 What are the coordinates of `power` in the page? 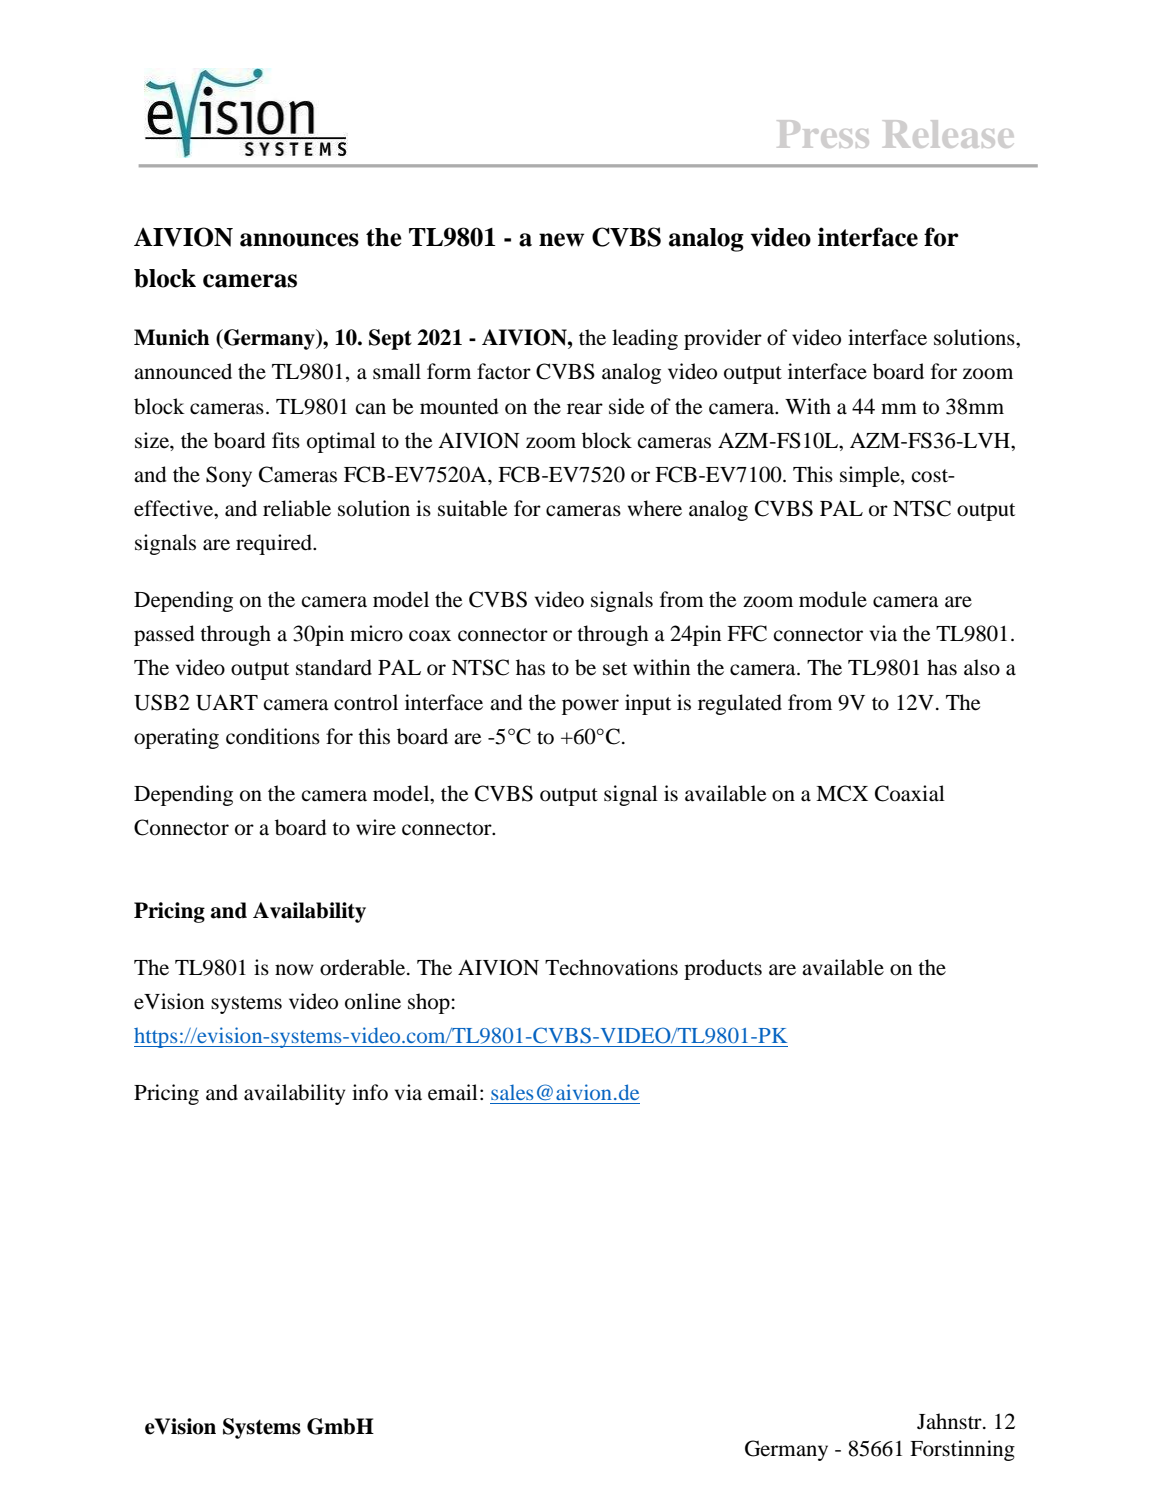 It's located at (590, 707).
